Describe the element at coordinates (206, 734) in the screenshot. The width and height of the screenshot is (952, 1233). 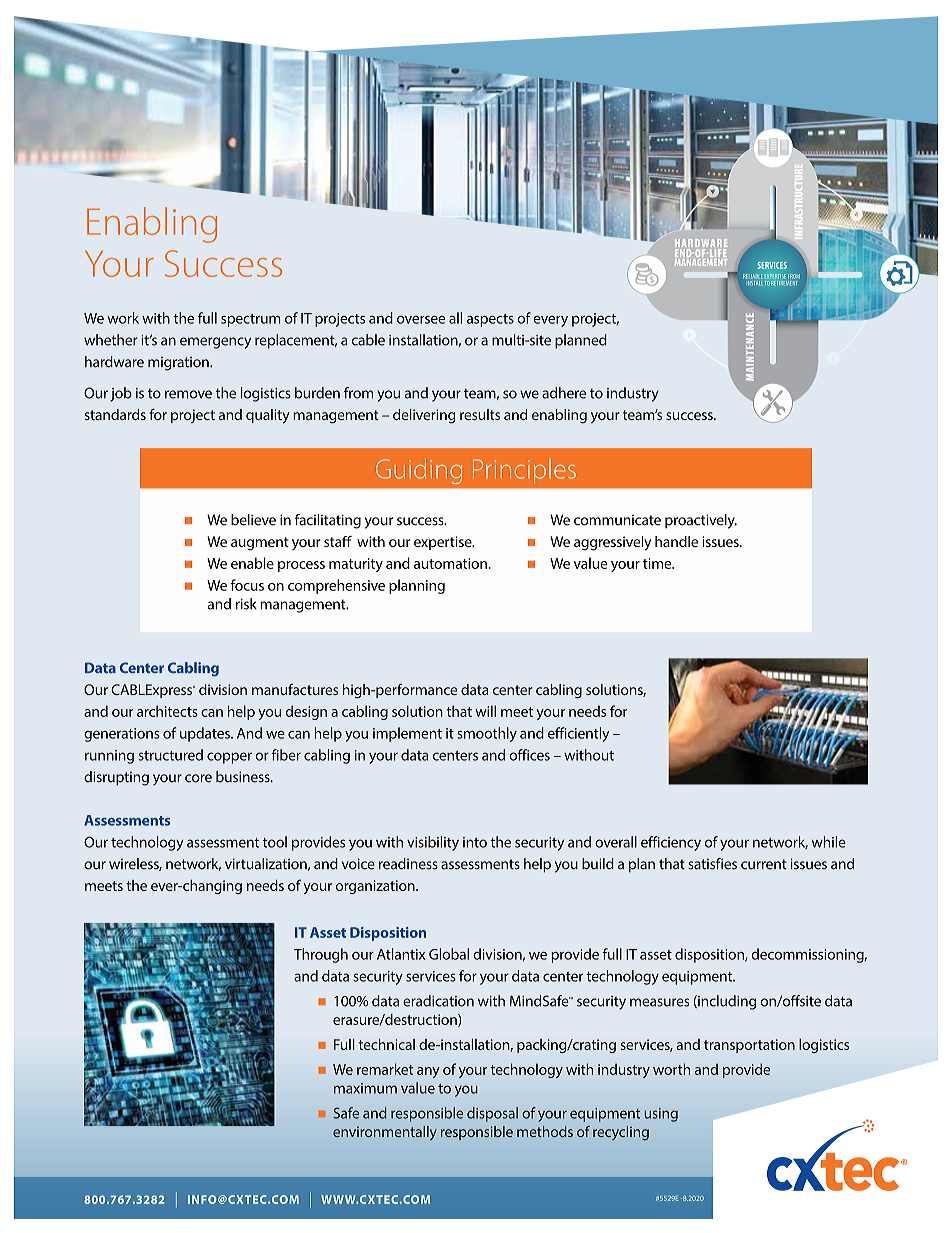
I see `updates` at that location.
